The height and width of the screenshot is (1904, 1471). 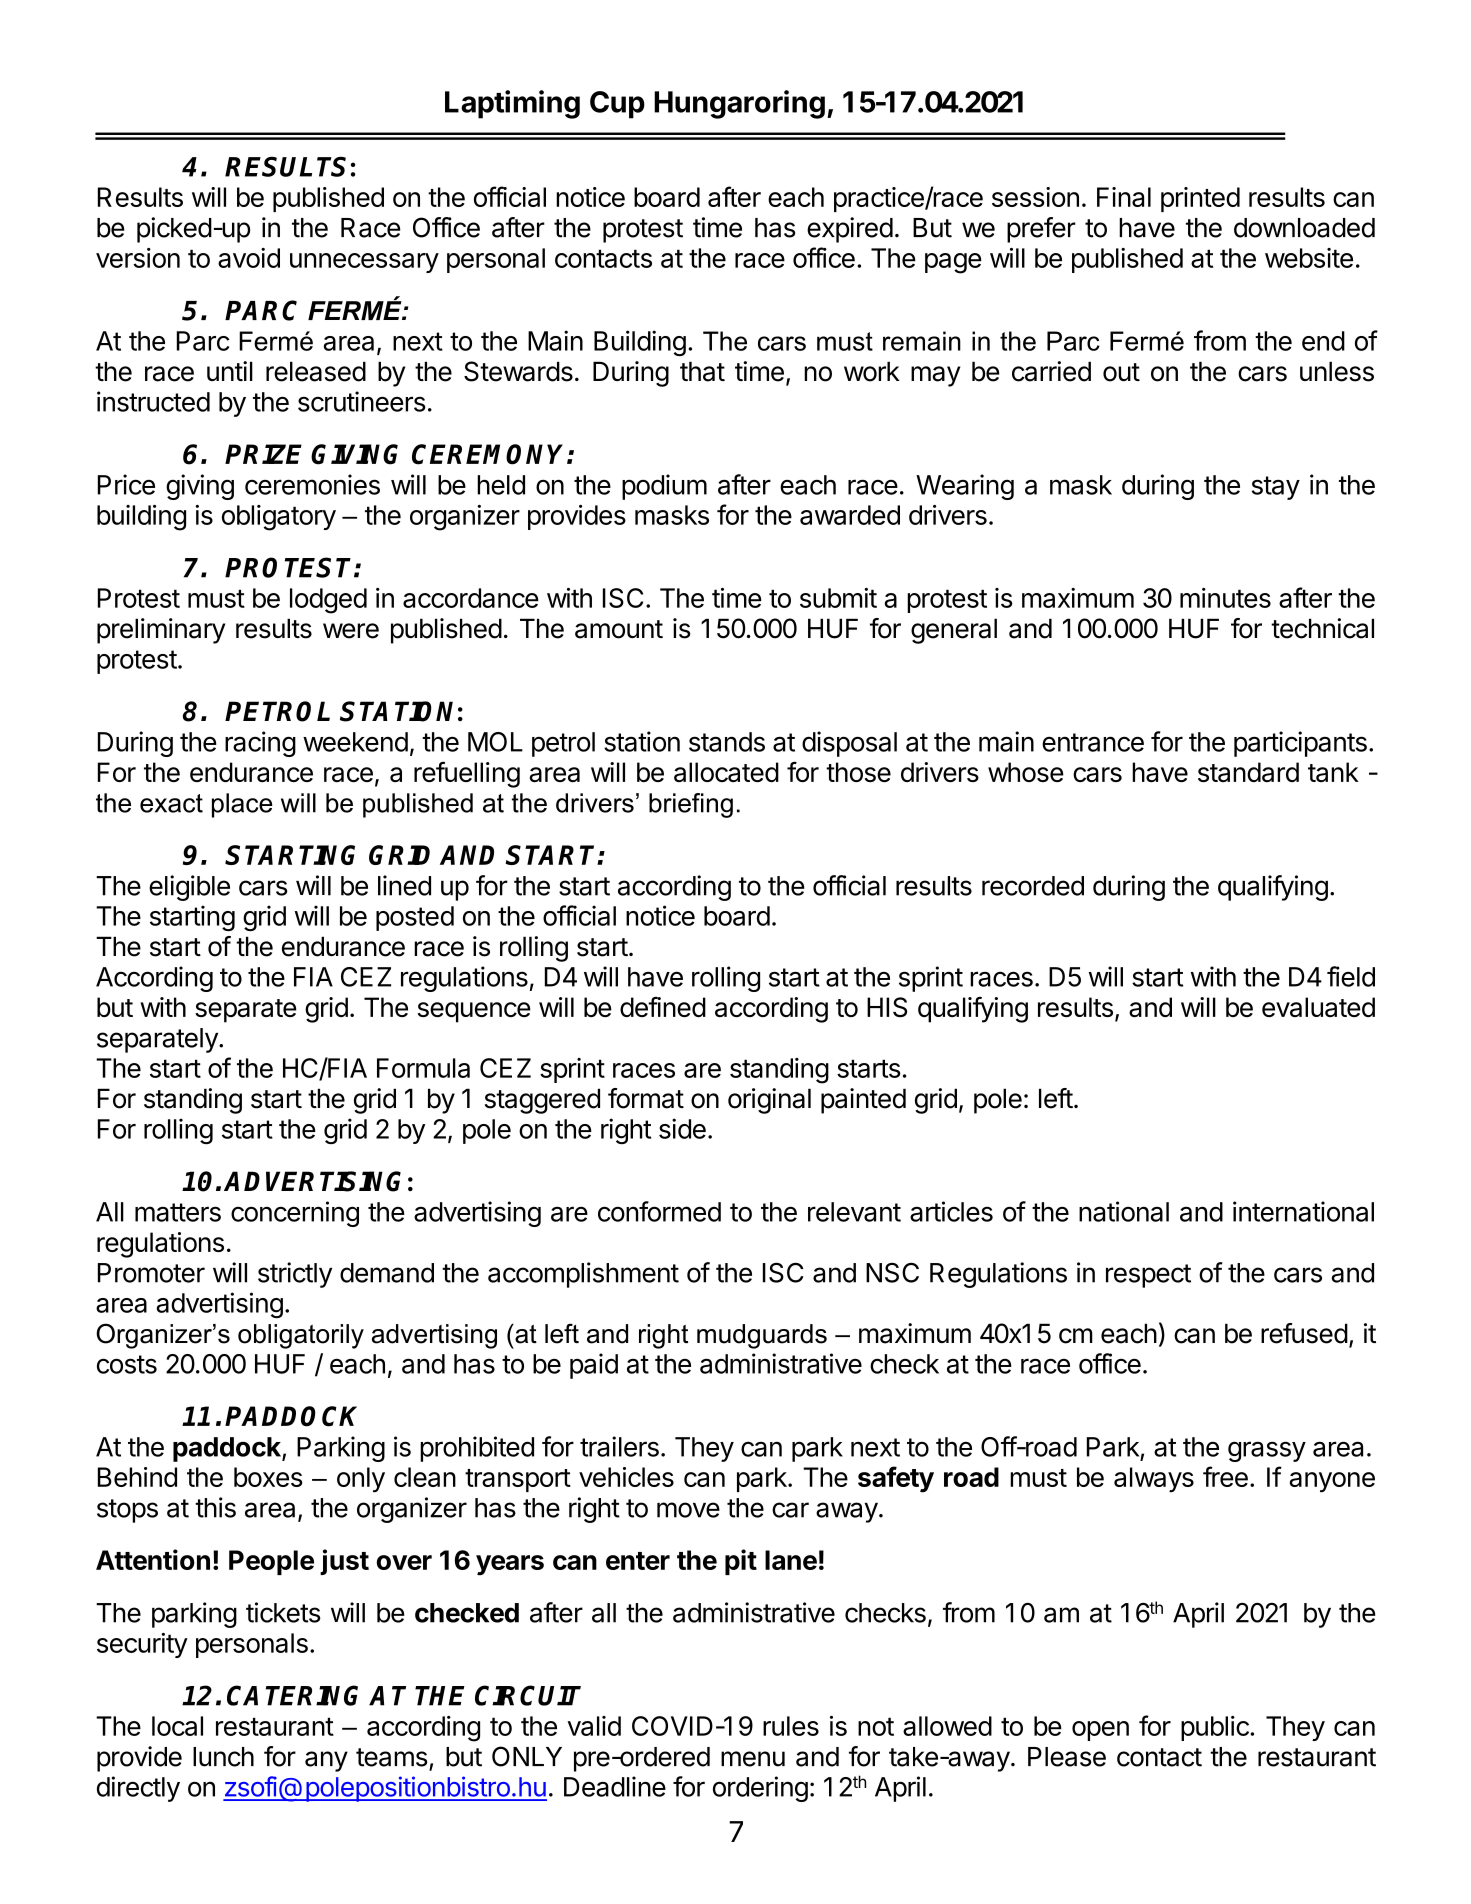 What do you see at coordinates (189, 888) in the screenshot?
I see `eligible` at bounding box center [189, 888].
